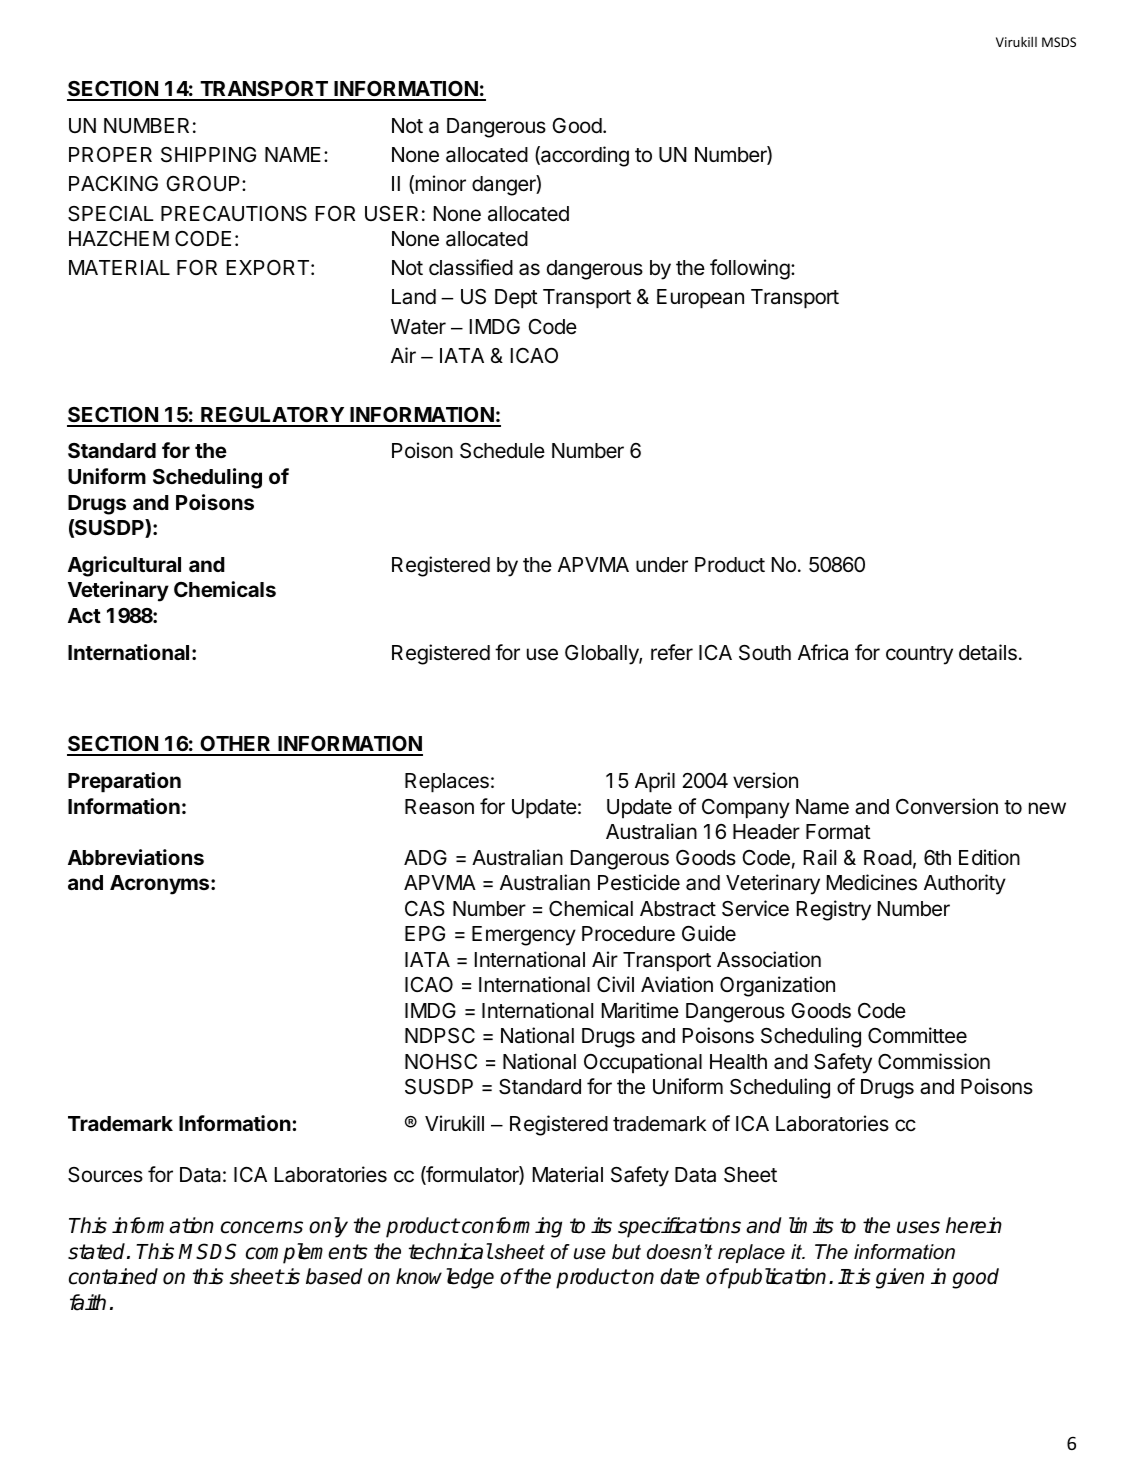 This document has width=1144, height=1481. Describe the element at coordinates (655, 782) in the document. I see `April` at that location.
